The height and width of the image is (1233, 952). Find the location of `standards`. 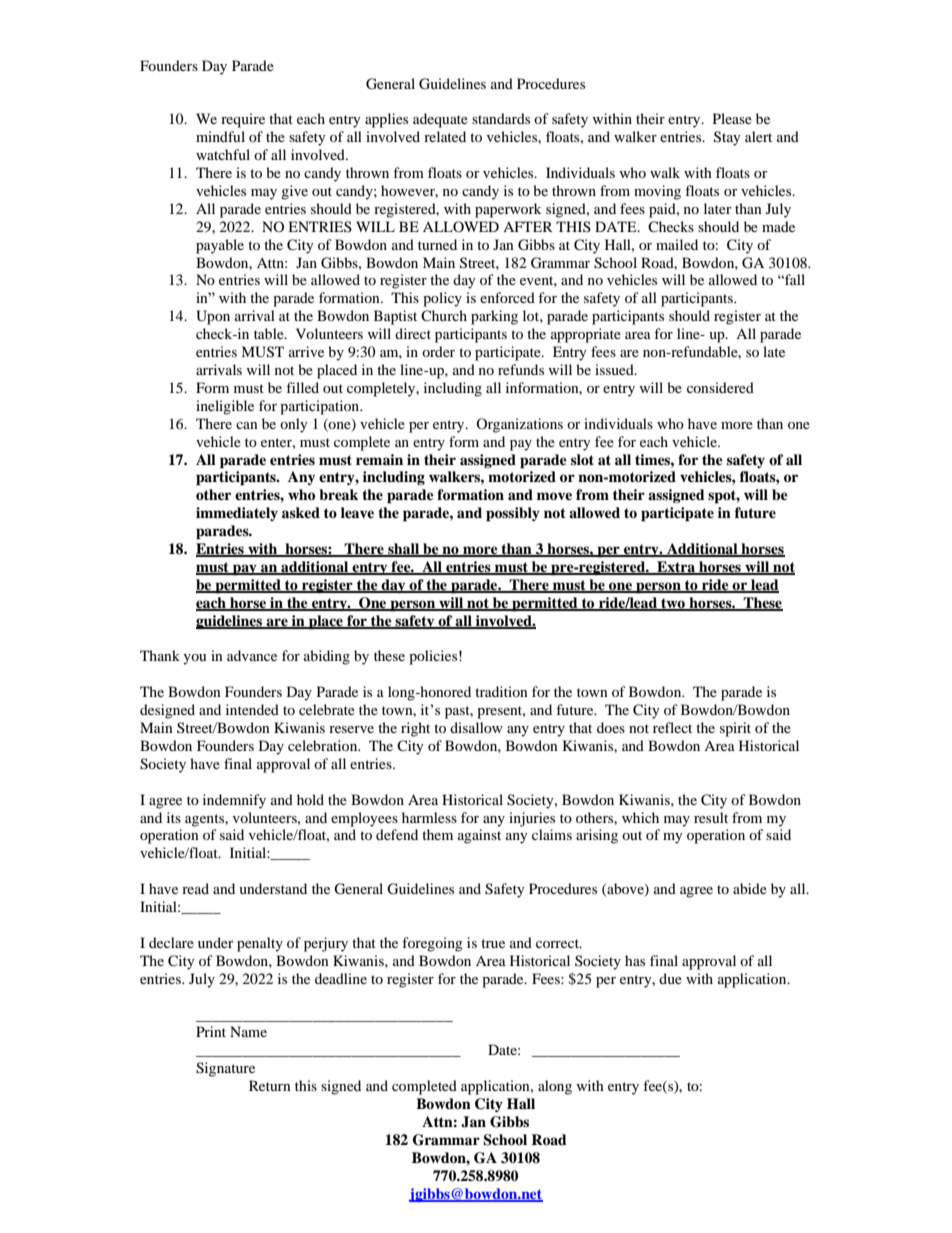

standards is located at coordinates (501, 118).
